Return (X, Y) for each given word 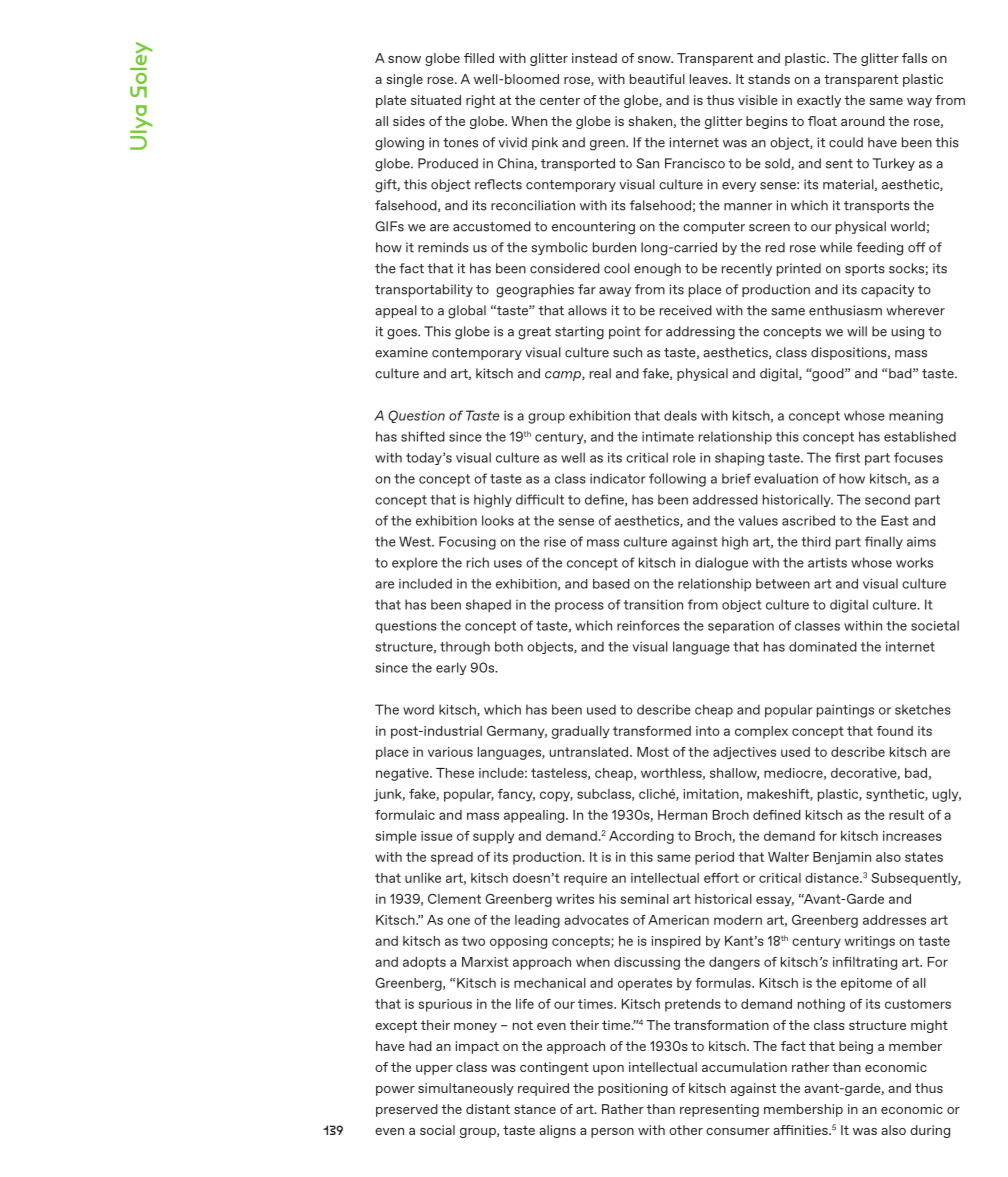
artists (827, 563)
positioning (633, 1089)
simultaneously (466, 1089)
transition (653, 604)
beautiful (657, 79)
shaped (488, 606)
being (856, 1047)
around (863, 121)
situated (436, 100)
